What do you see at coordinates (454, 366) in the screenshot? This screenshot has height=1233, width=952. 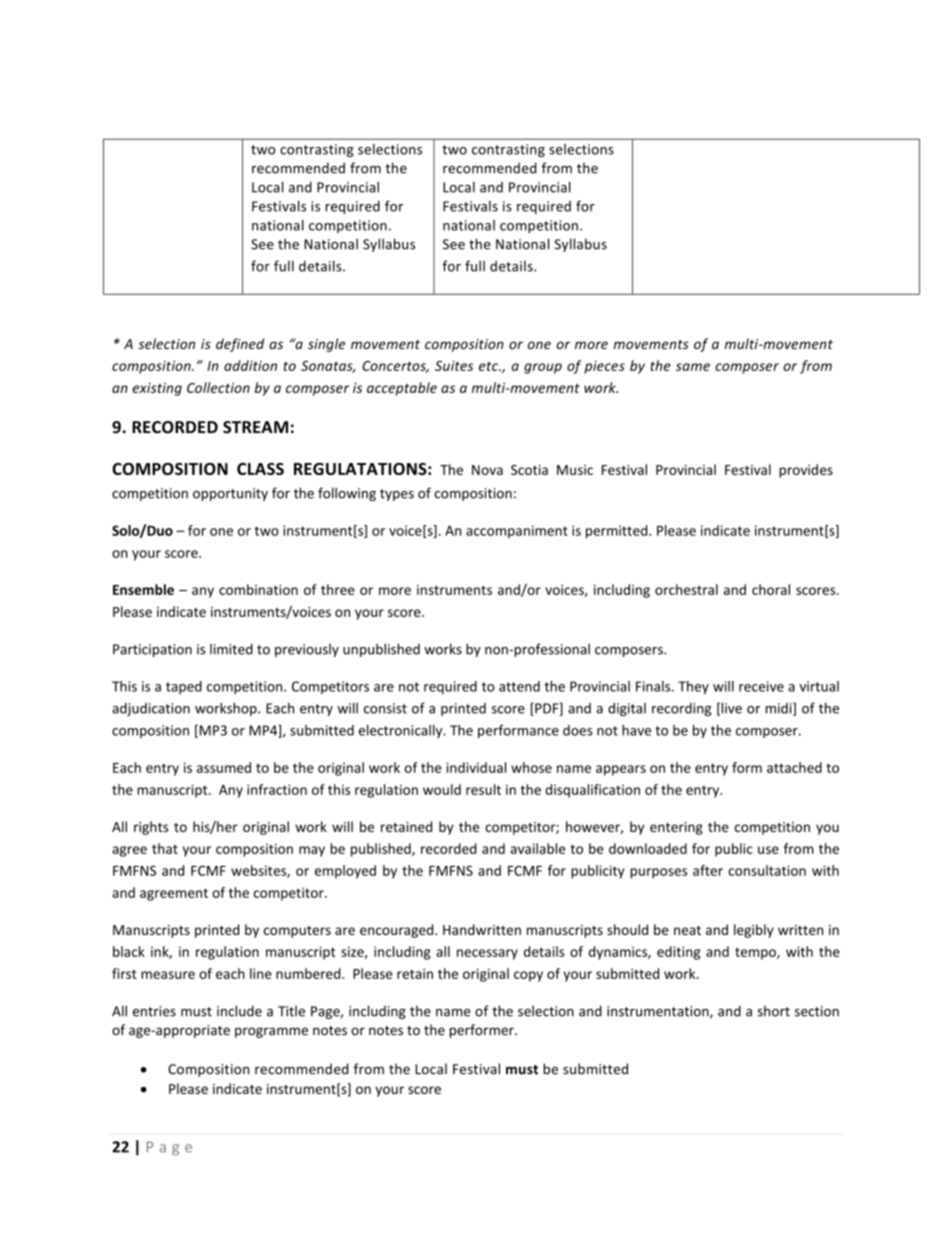 I see `Suites` at bounding box center [454, 366].
